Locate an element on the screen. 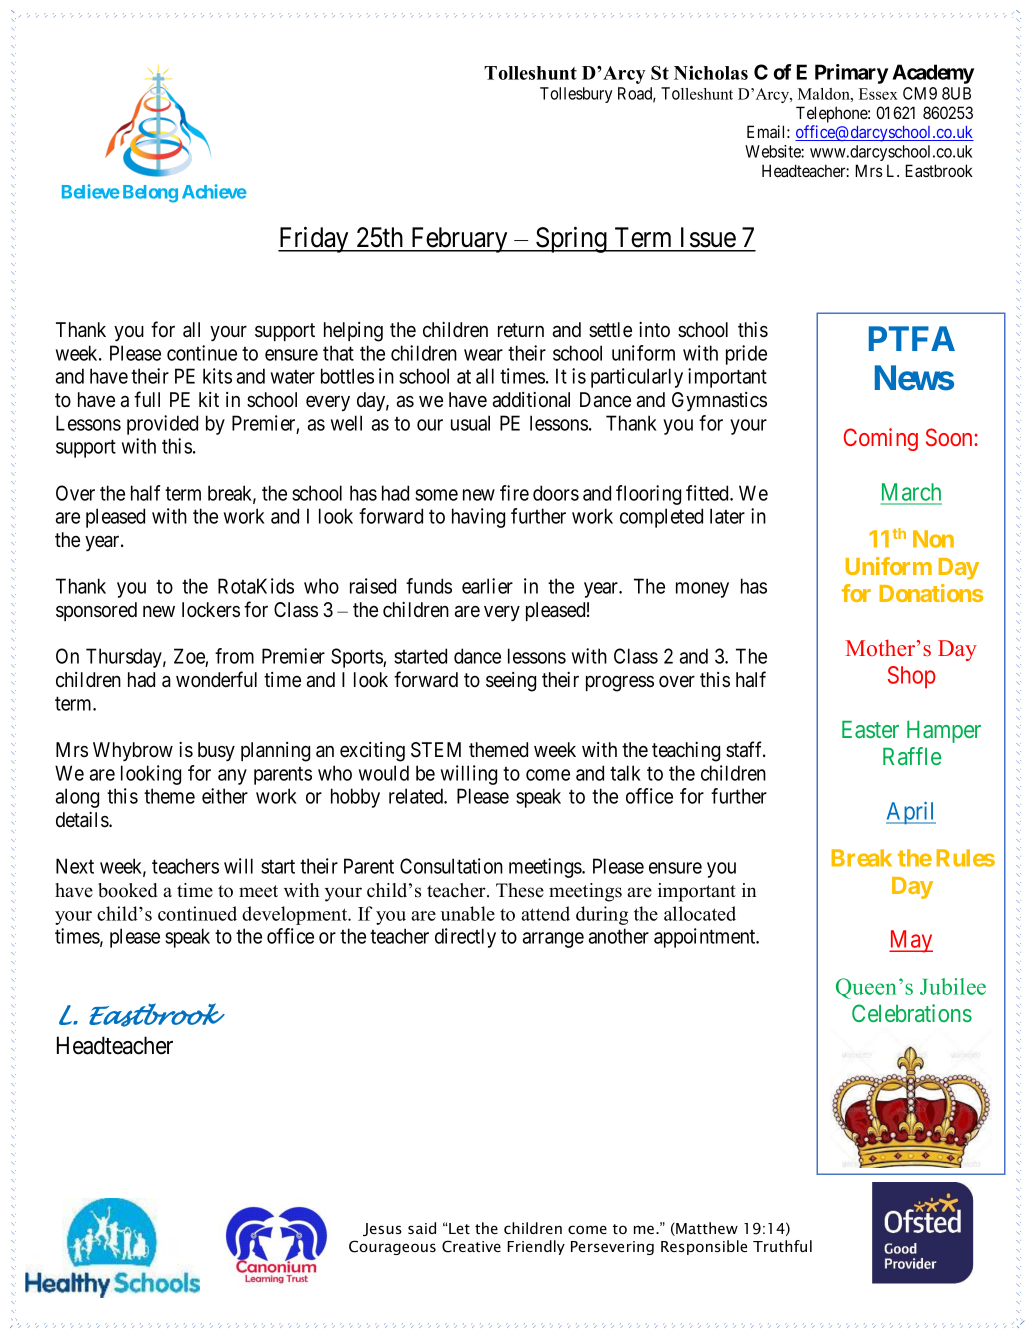 The width and height of the screenshot is (1034, 1339). May is located at coordinates (911, 941).
